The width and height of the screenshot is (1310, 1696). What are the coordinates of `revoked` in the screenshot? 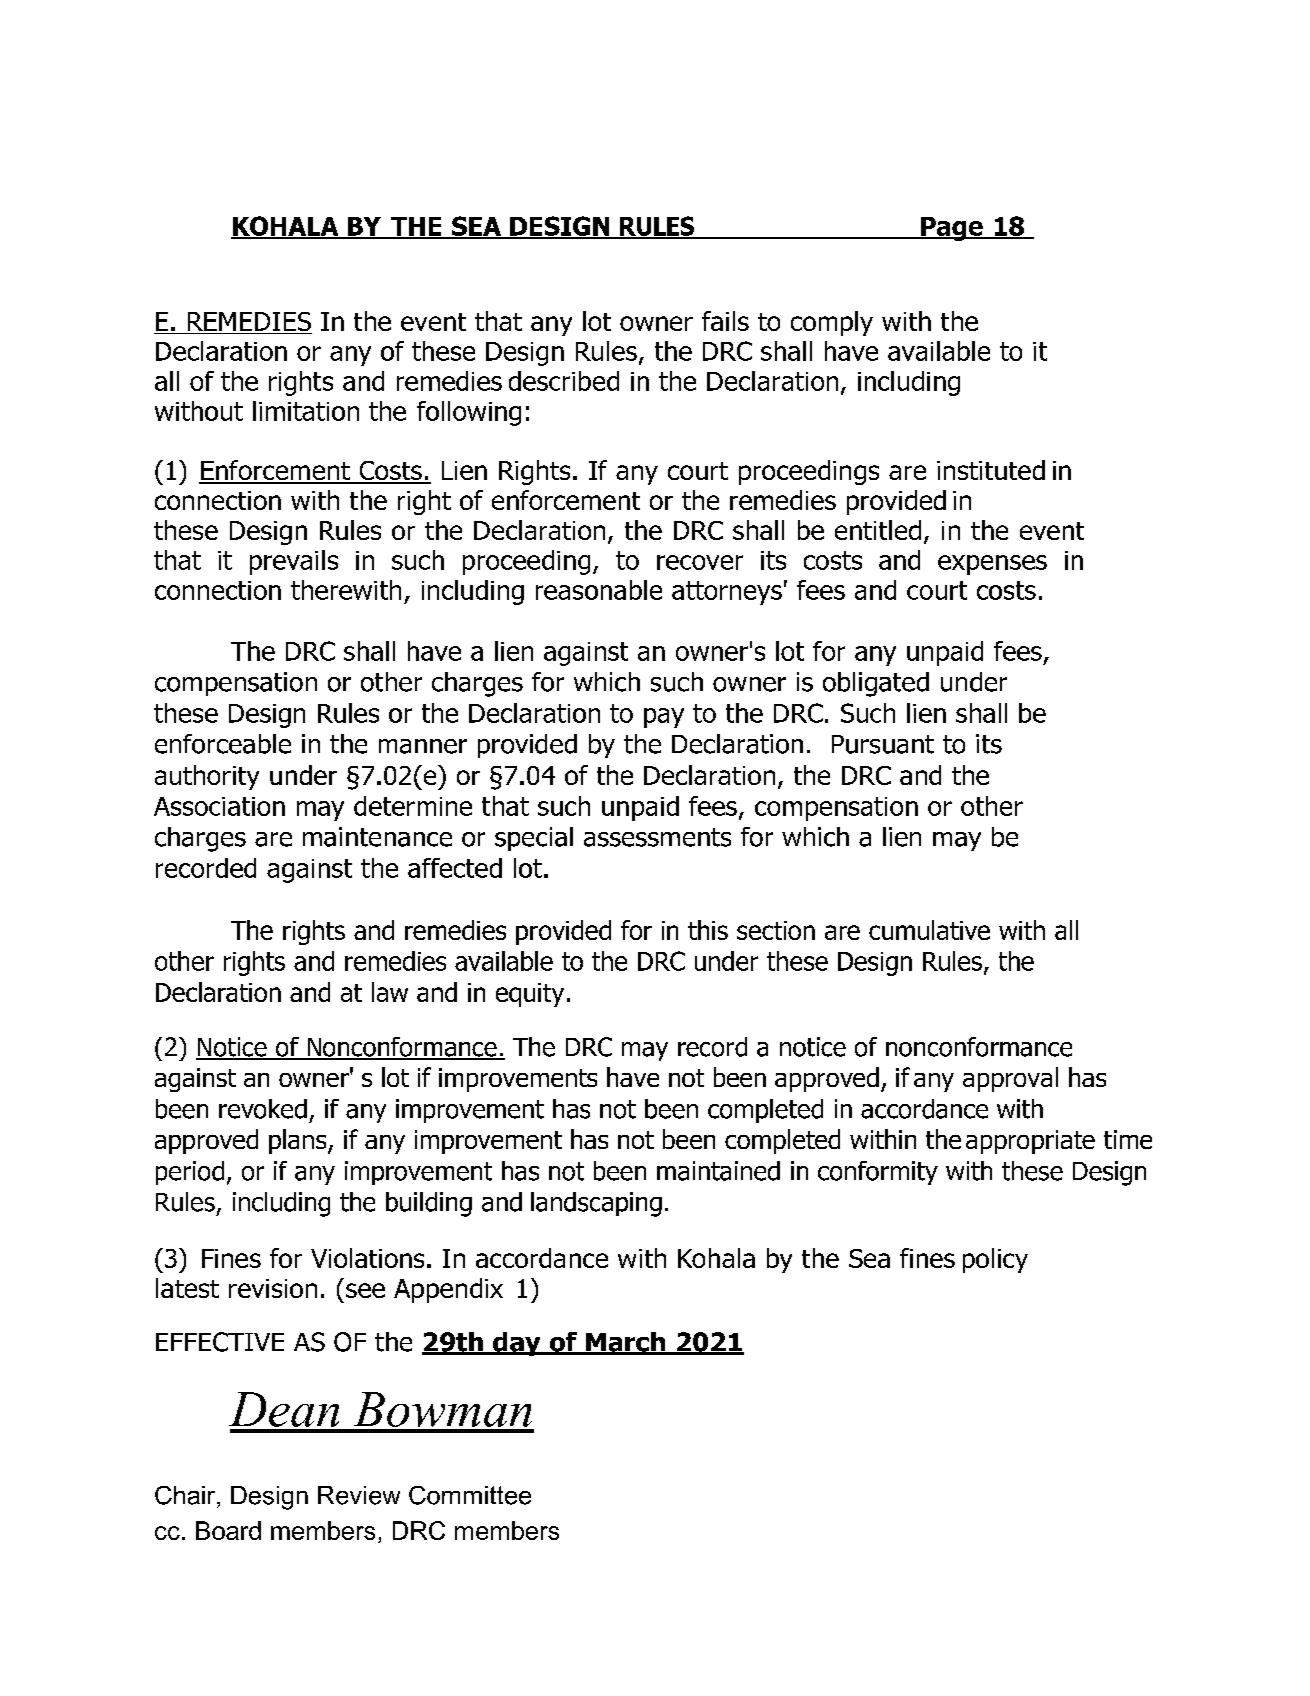 It's located at (263, 1109).
